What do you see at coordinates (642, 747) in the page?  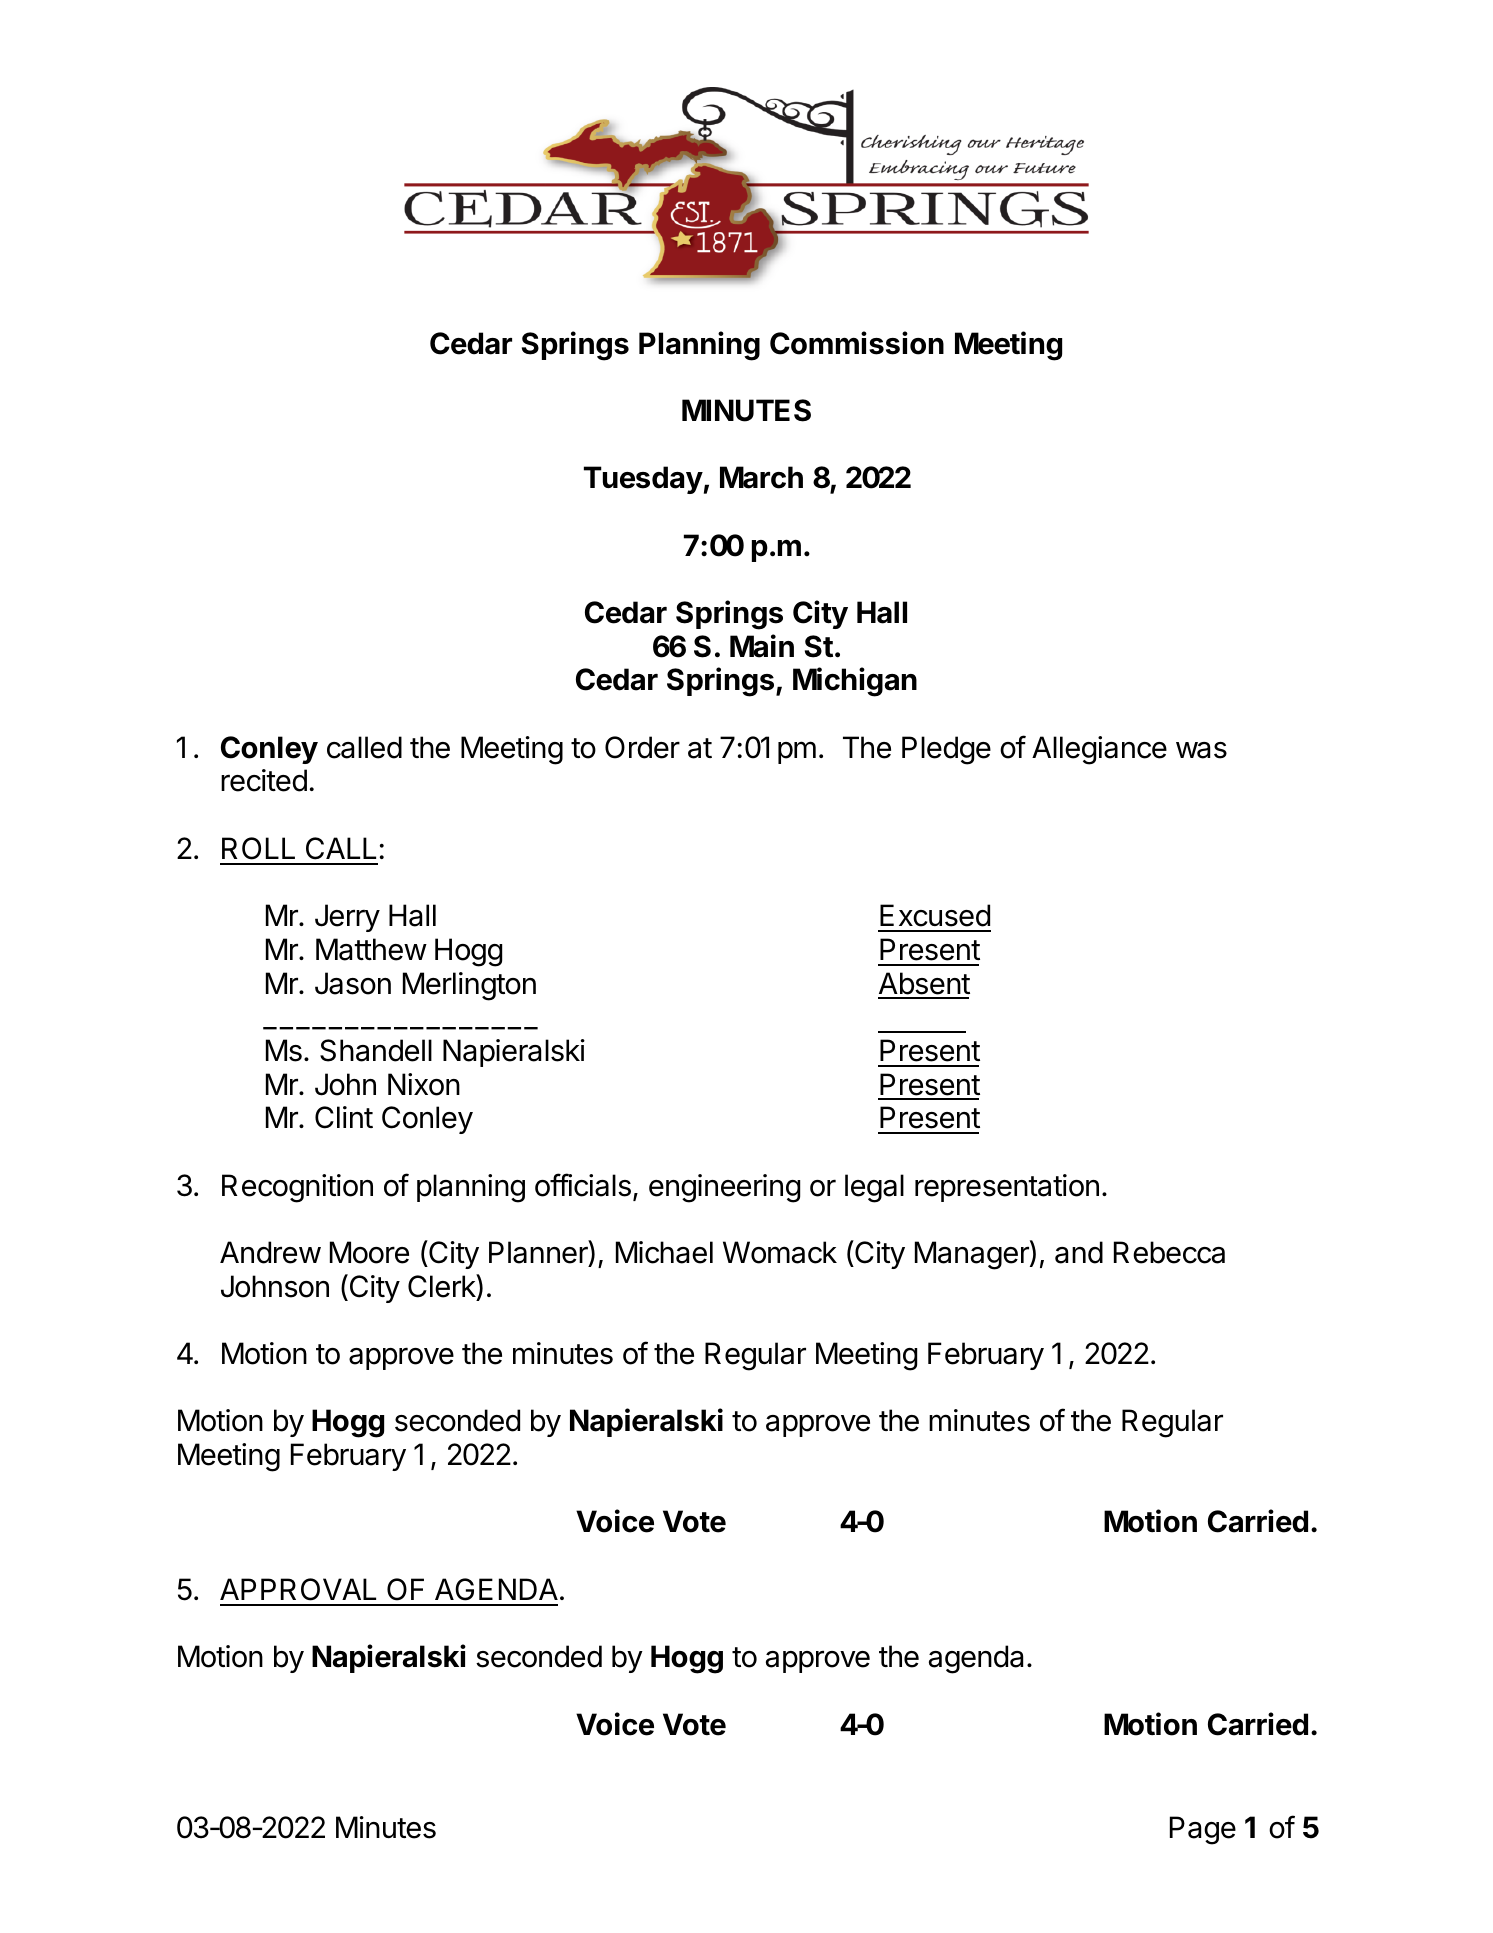 I see `Order` at bounding box center [642, 747].
